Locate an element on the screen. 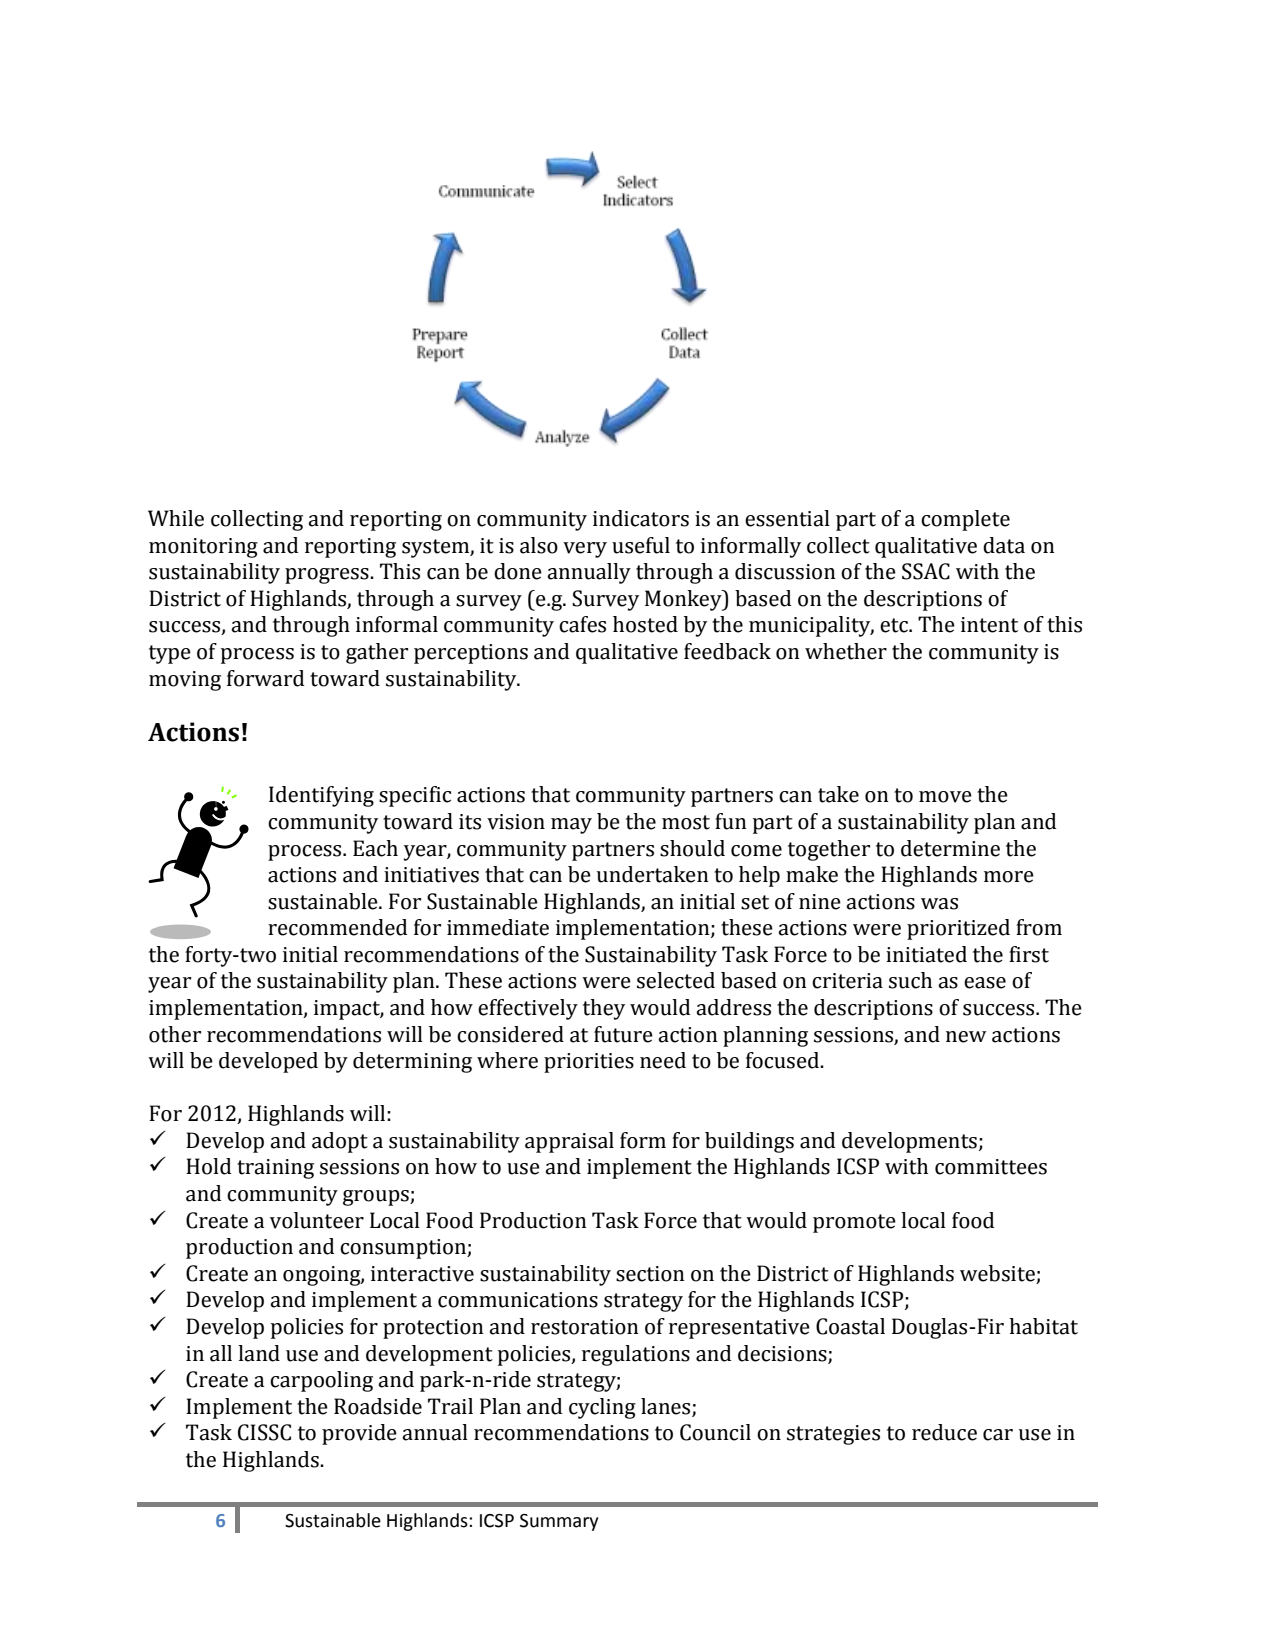 The height and width of the screenshot is (1633, 1262). complete is located at coordinates (965, 520).
